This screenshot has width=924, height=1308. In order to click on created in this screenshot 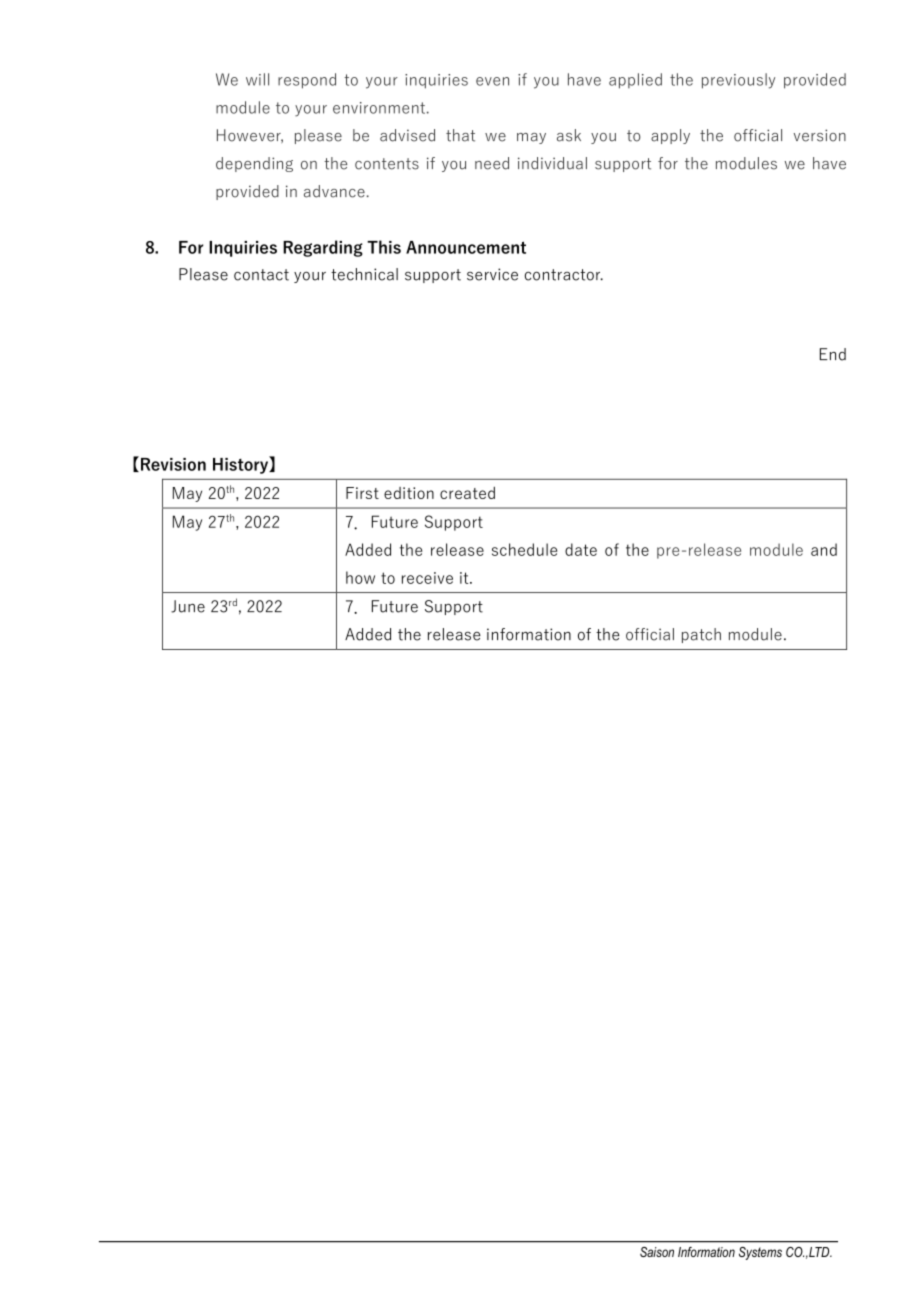, I will do `click(467, 493)`.
